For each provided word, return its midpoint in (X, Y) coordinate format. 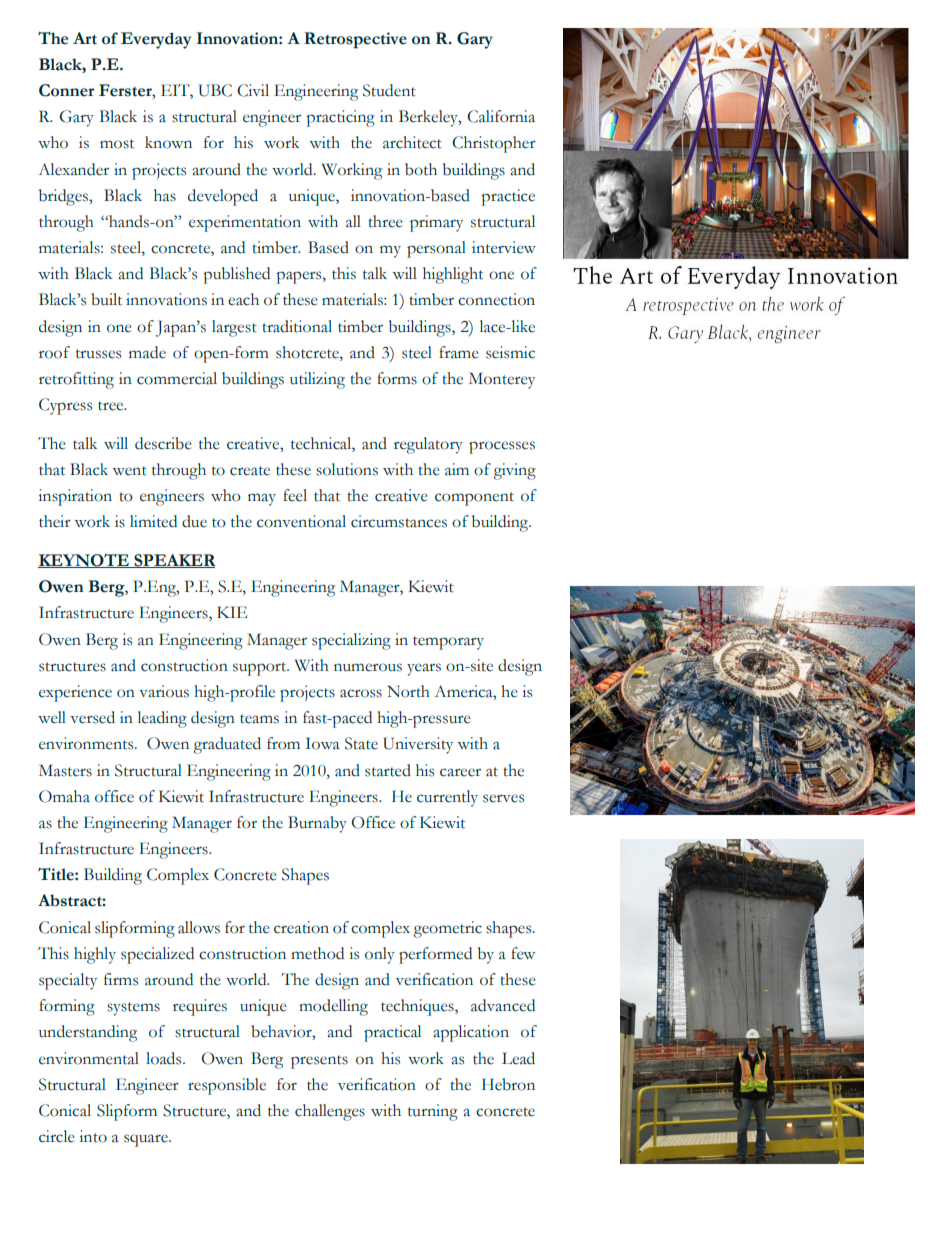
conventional (301, 521)
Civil (253, 90)
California (501, 116)
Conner (67, 90)
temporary (448, 643)
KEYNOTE (84, 561)
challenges (330, 1112)
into (93, 1136)
